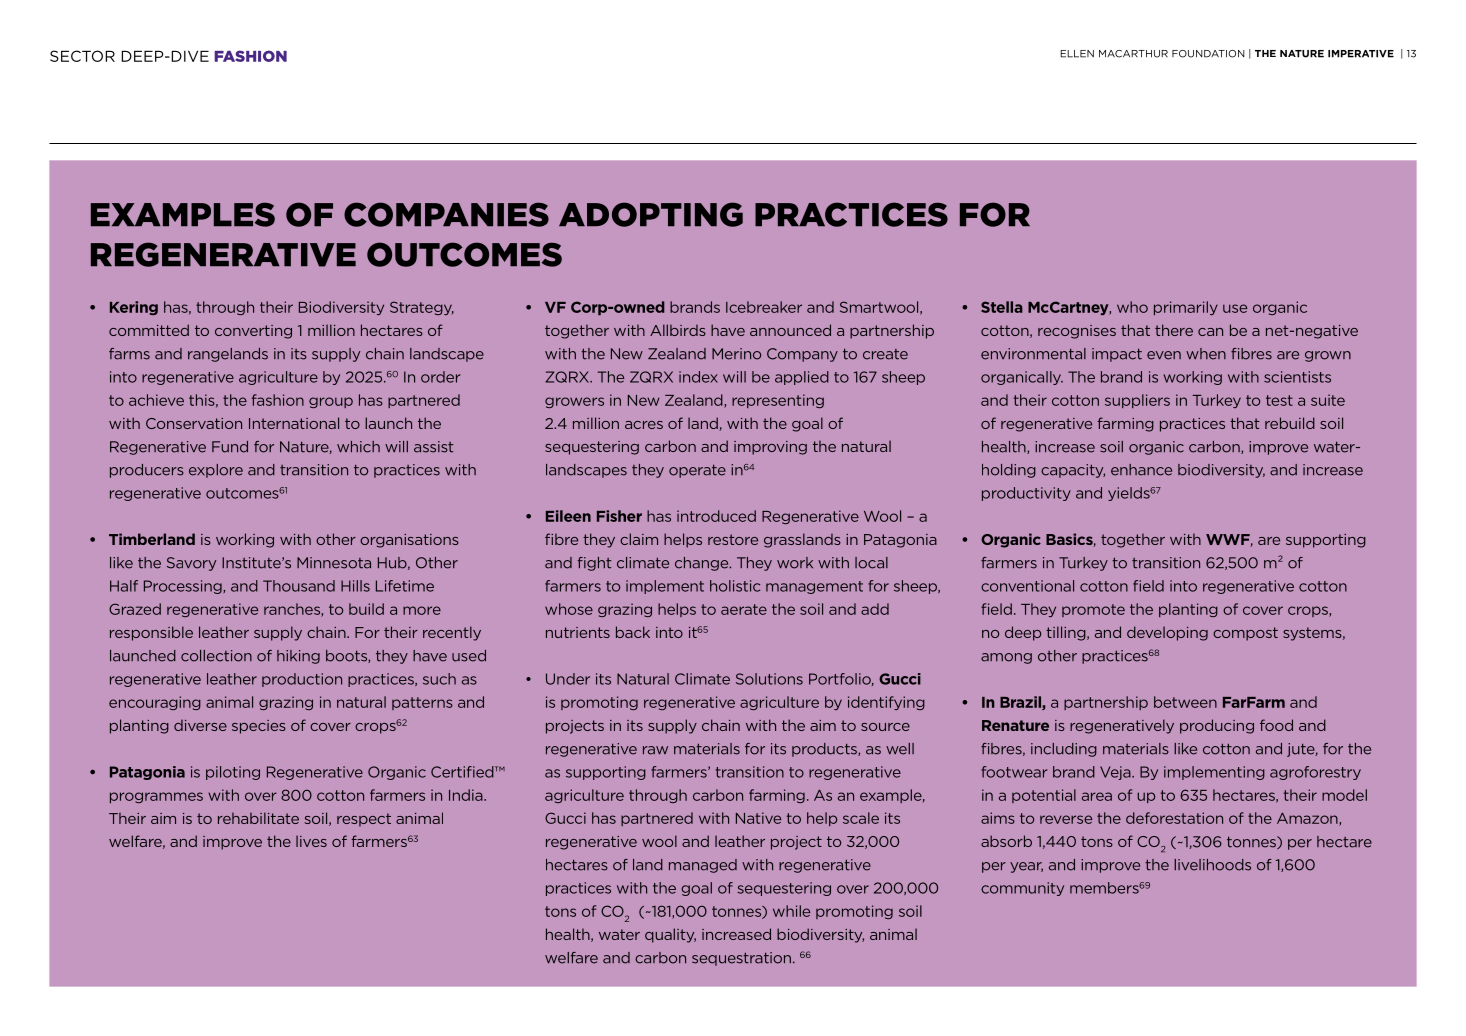 Image resolution: width=1466 pixels, height=1036 pixels. Describe the element at coordinates (764, 307) in the screenshot. I see `Icebreaker` at that location.
